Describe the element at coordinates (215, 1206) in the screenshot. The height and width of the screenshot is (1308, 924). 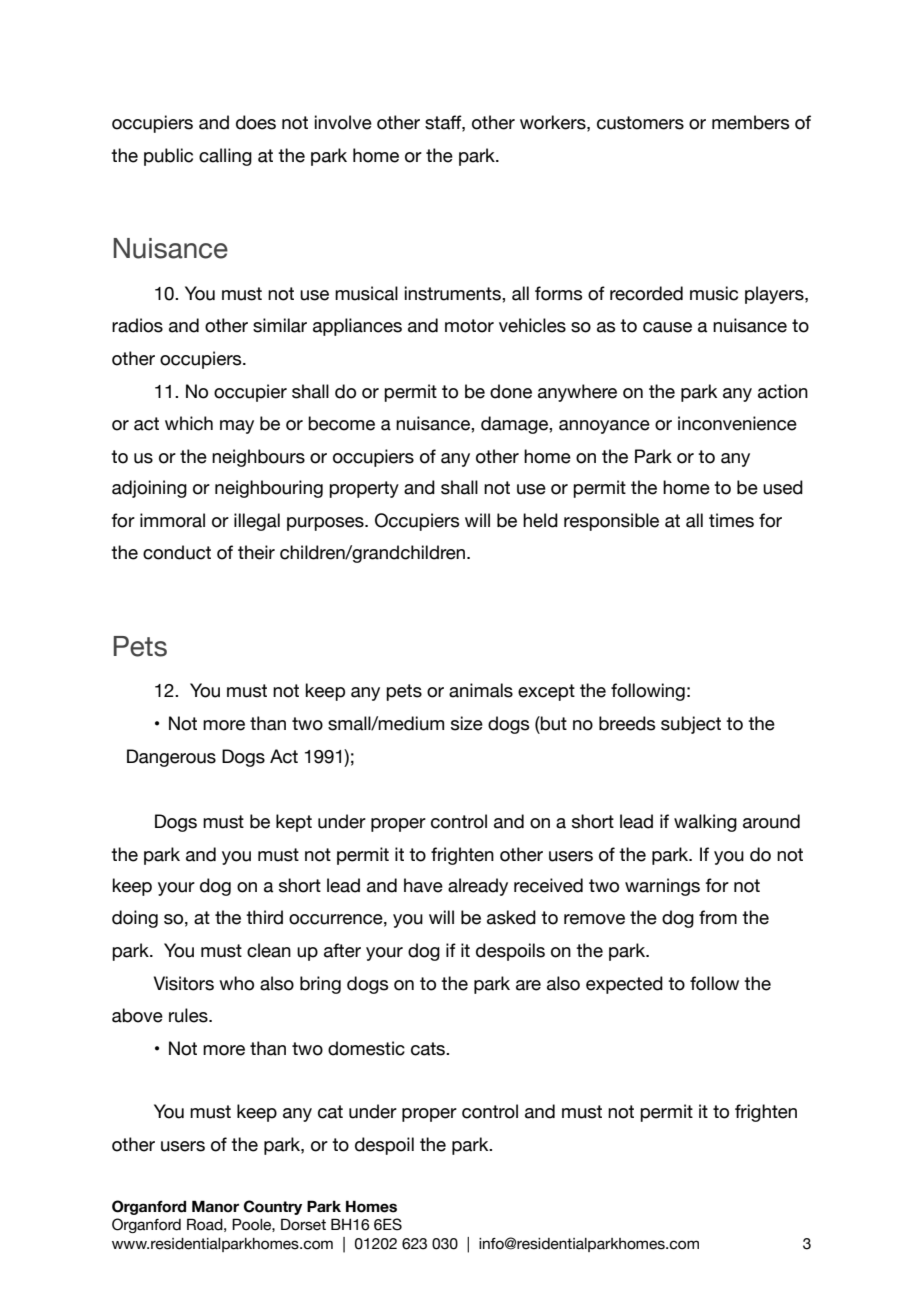
I see `Manor` at that location.
